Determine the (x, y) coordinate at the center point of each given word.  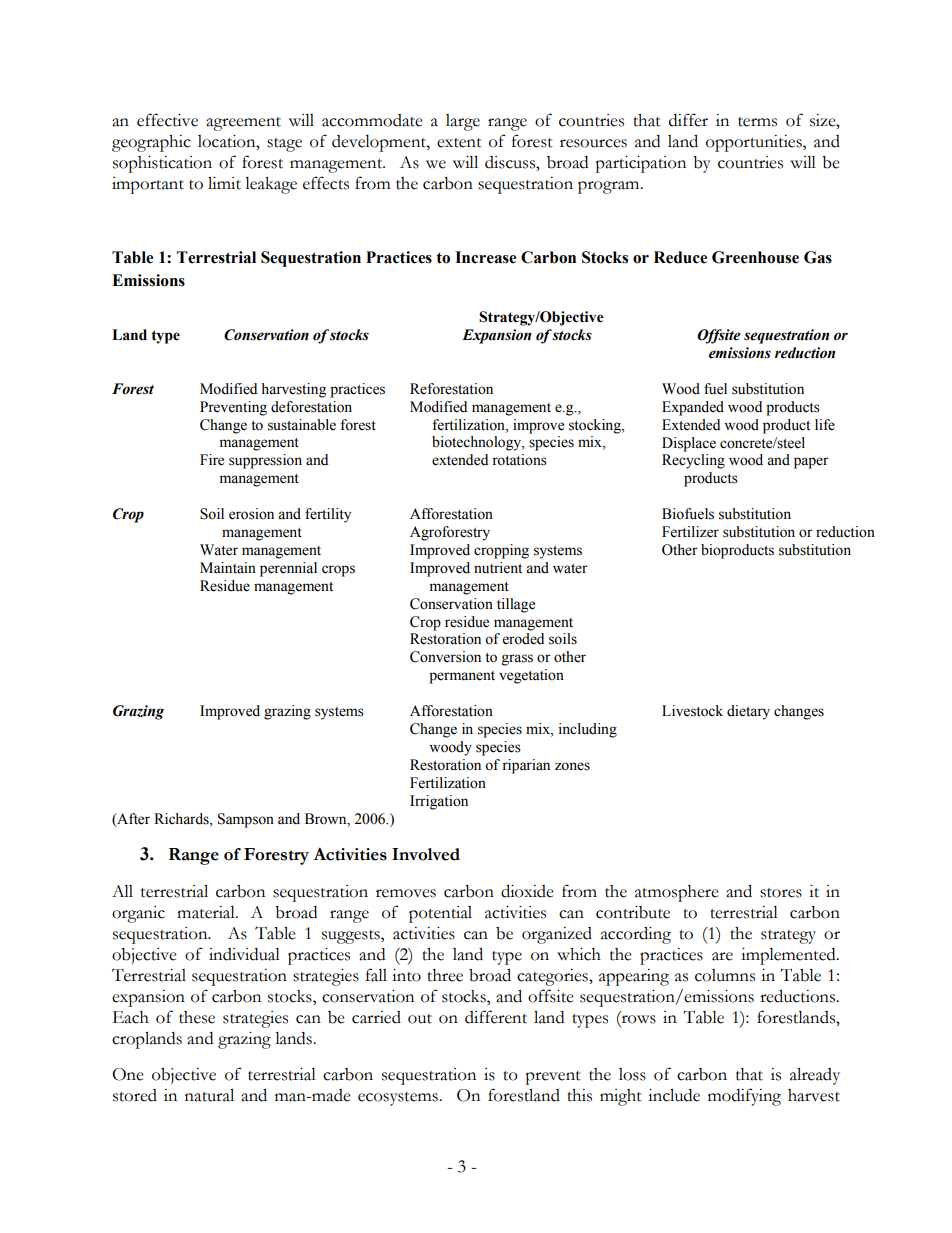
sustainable (302, 425)
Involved (426, 854)
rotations (519, 460)
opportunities (755, 143)
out (420, 1019)
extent (459, 143)
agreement (243, 124)
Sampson (246, 820)
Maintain (228, 567)
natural (209, 1095)
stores (781, 893)
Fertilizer (690, 532)
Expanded (693, 408)
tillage (516, 605)
